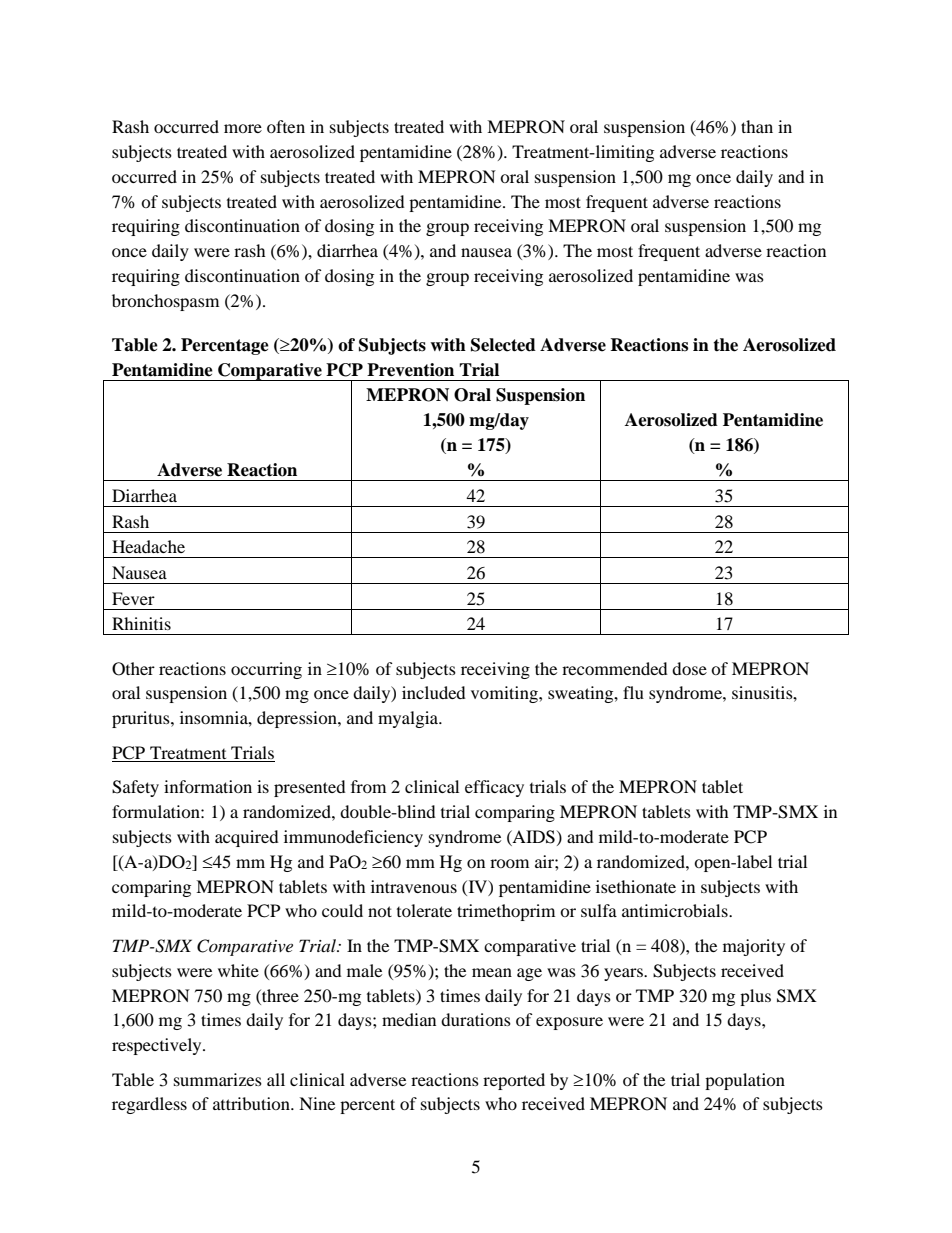  What do you see at coordinates (410, 370) in the image?
I see `Prevention` at bounding box center [410, 370].
